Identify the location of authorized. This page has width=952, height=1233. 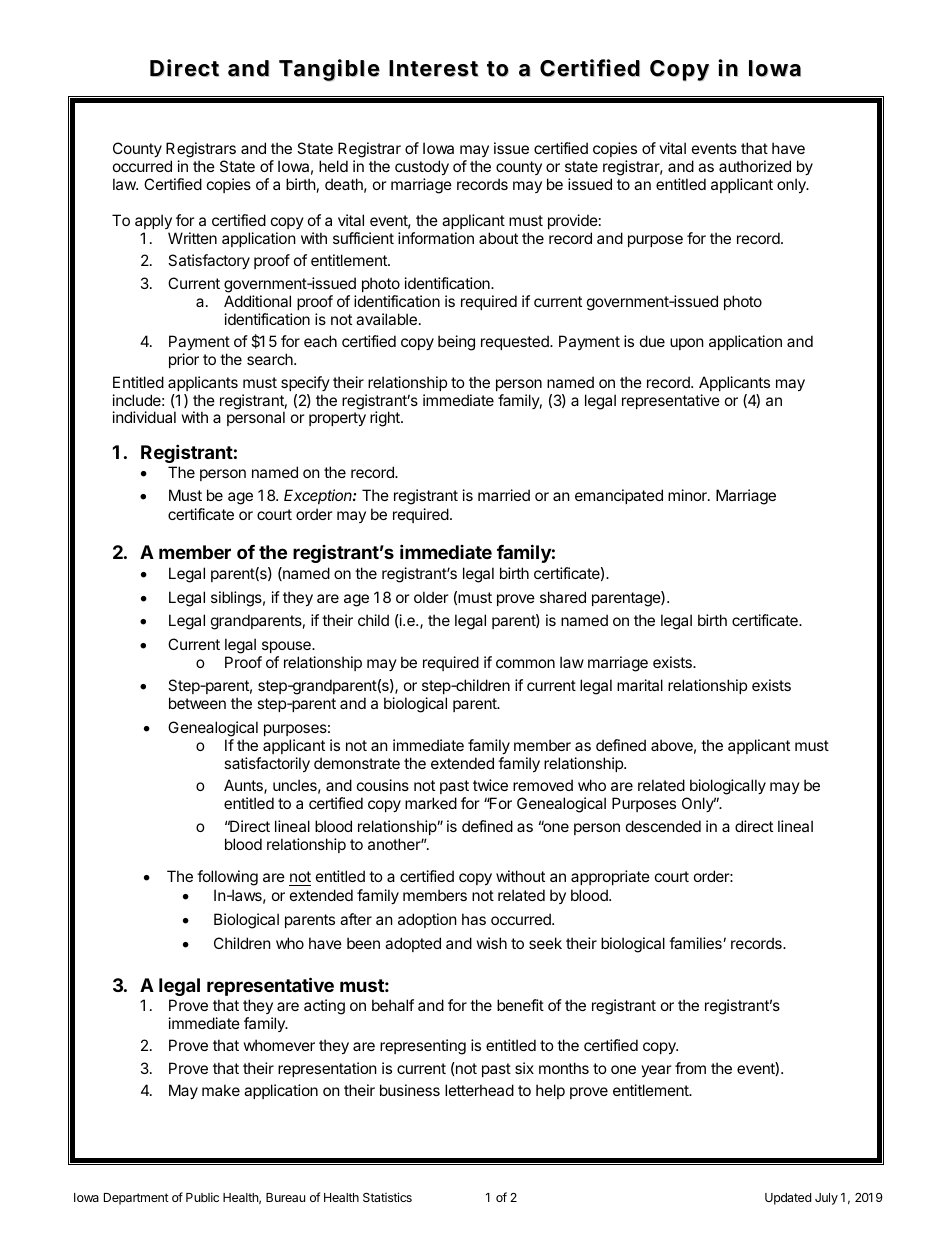
(755, 166).
